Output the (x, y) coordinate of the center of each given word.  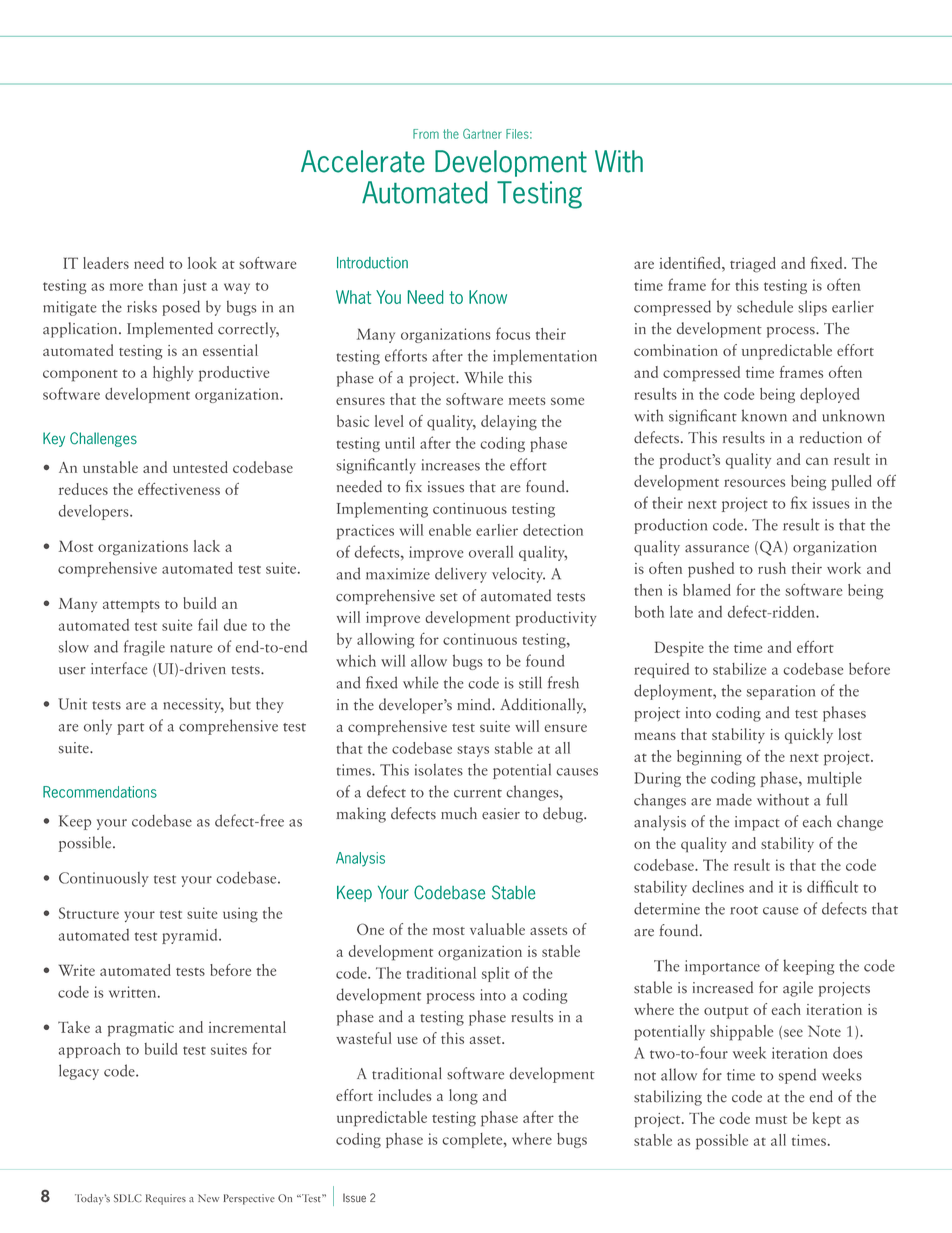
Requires (166, 1199)
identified (691, 262)
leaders (106, 263)
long (463, 1097)
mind (475, 704)
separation (781, 692)
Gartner (482, 134)
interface (119, 668)
